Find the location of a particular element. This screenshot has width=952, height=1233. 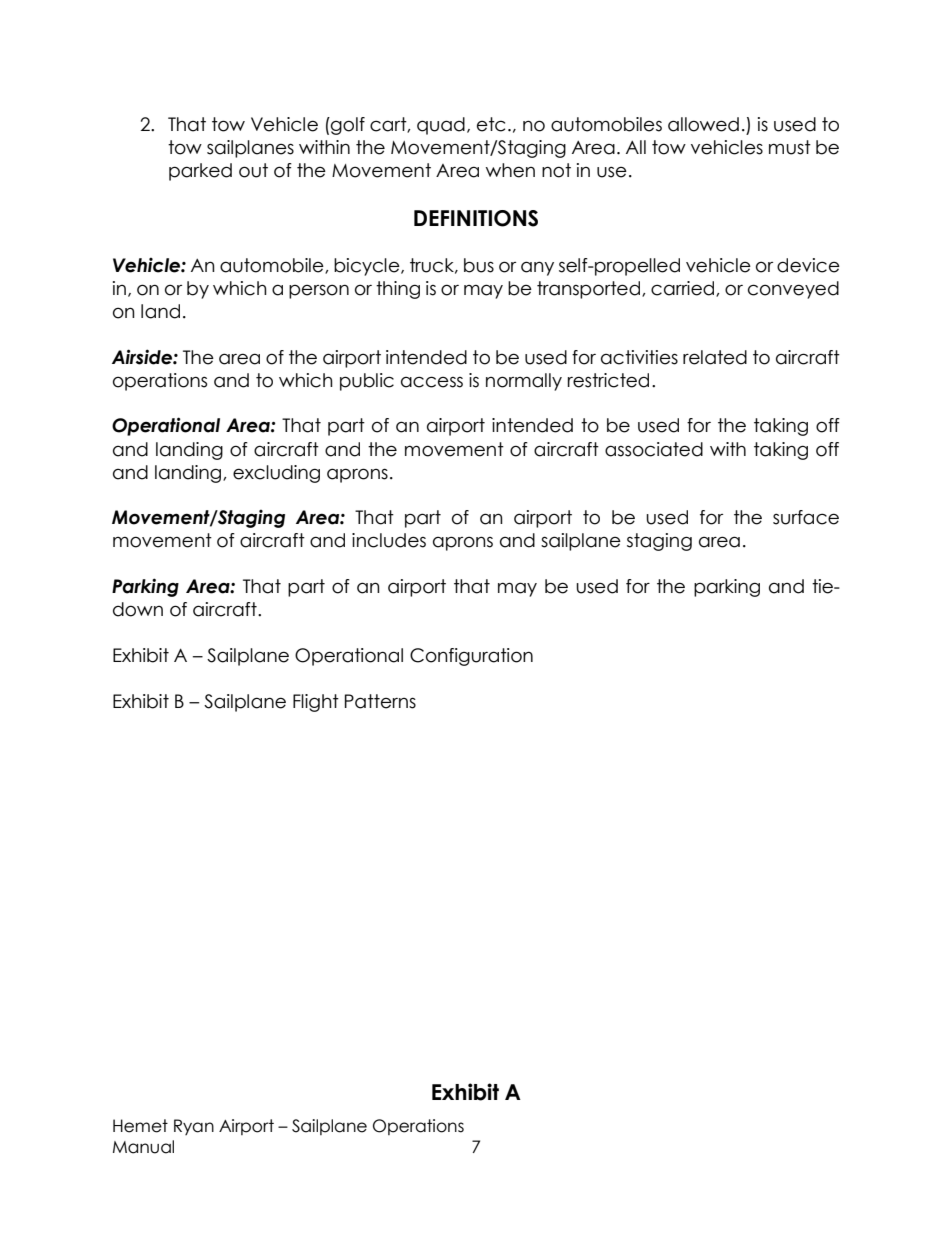

Flight is located at coordinates (316, 703).
